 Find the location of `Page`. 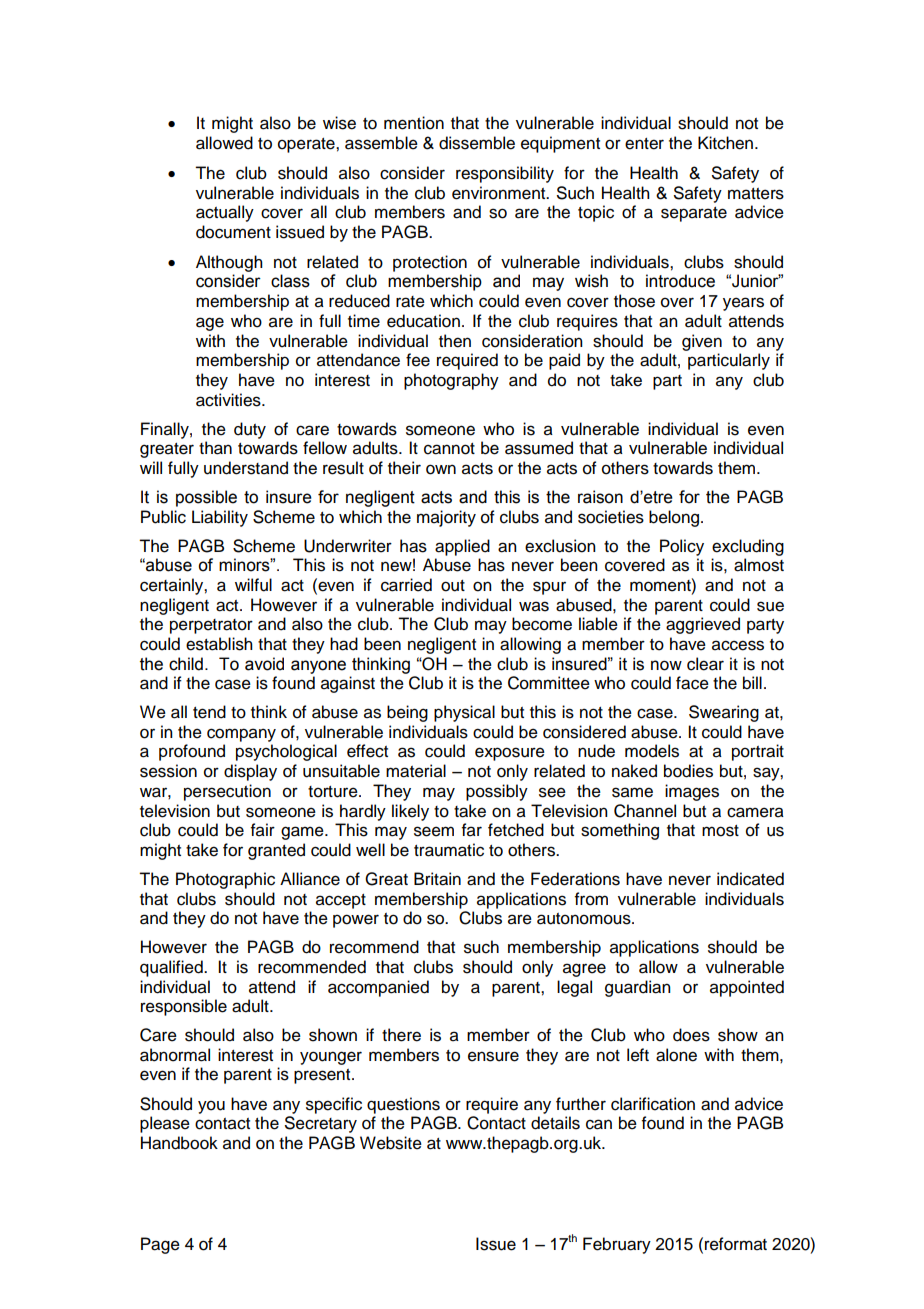

Page is located at coordinates (160, 1245).
